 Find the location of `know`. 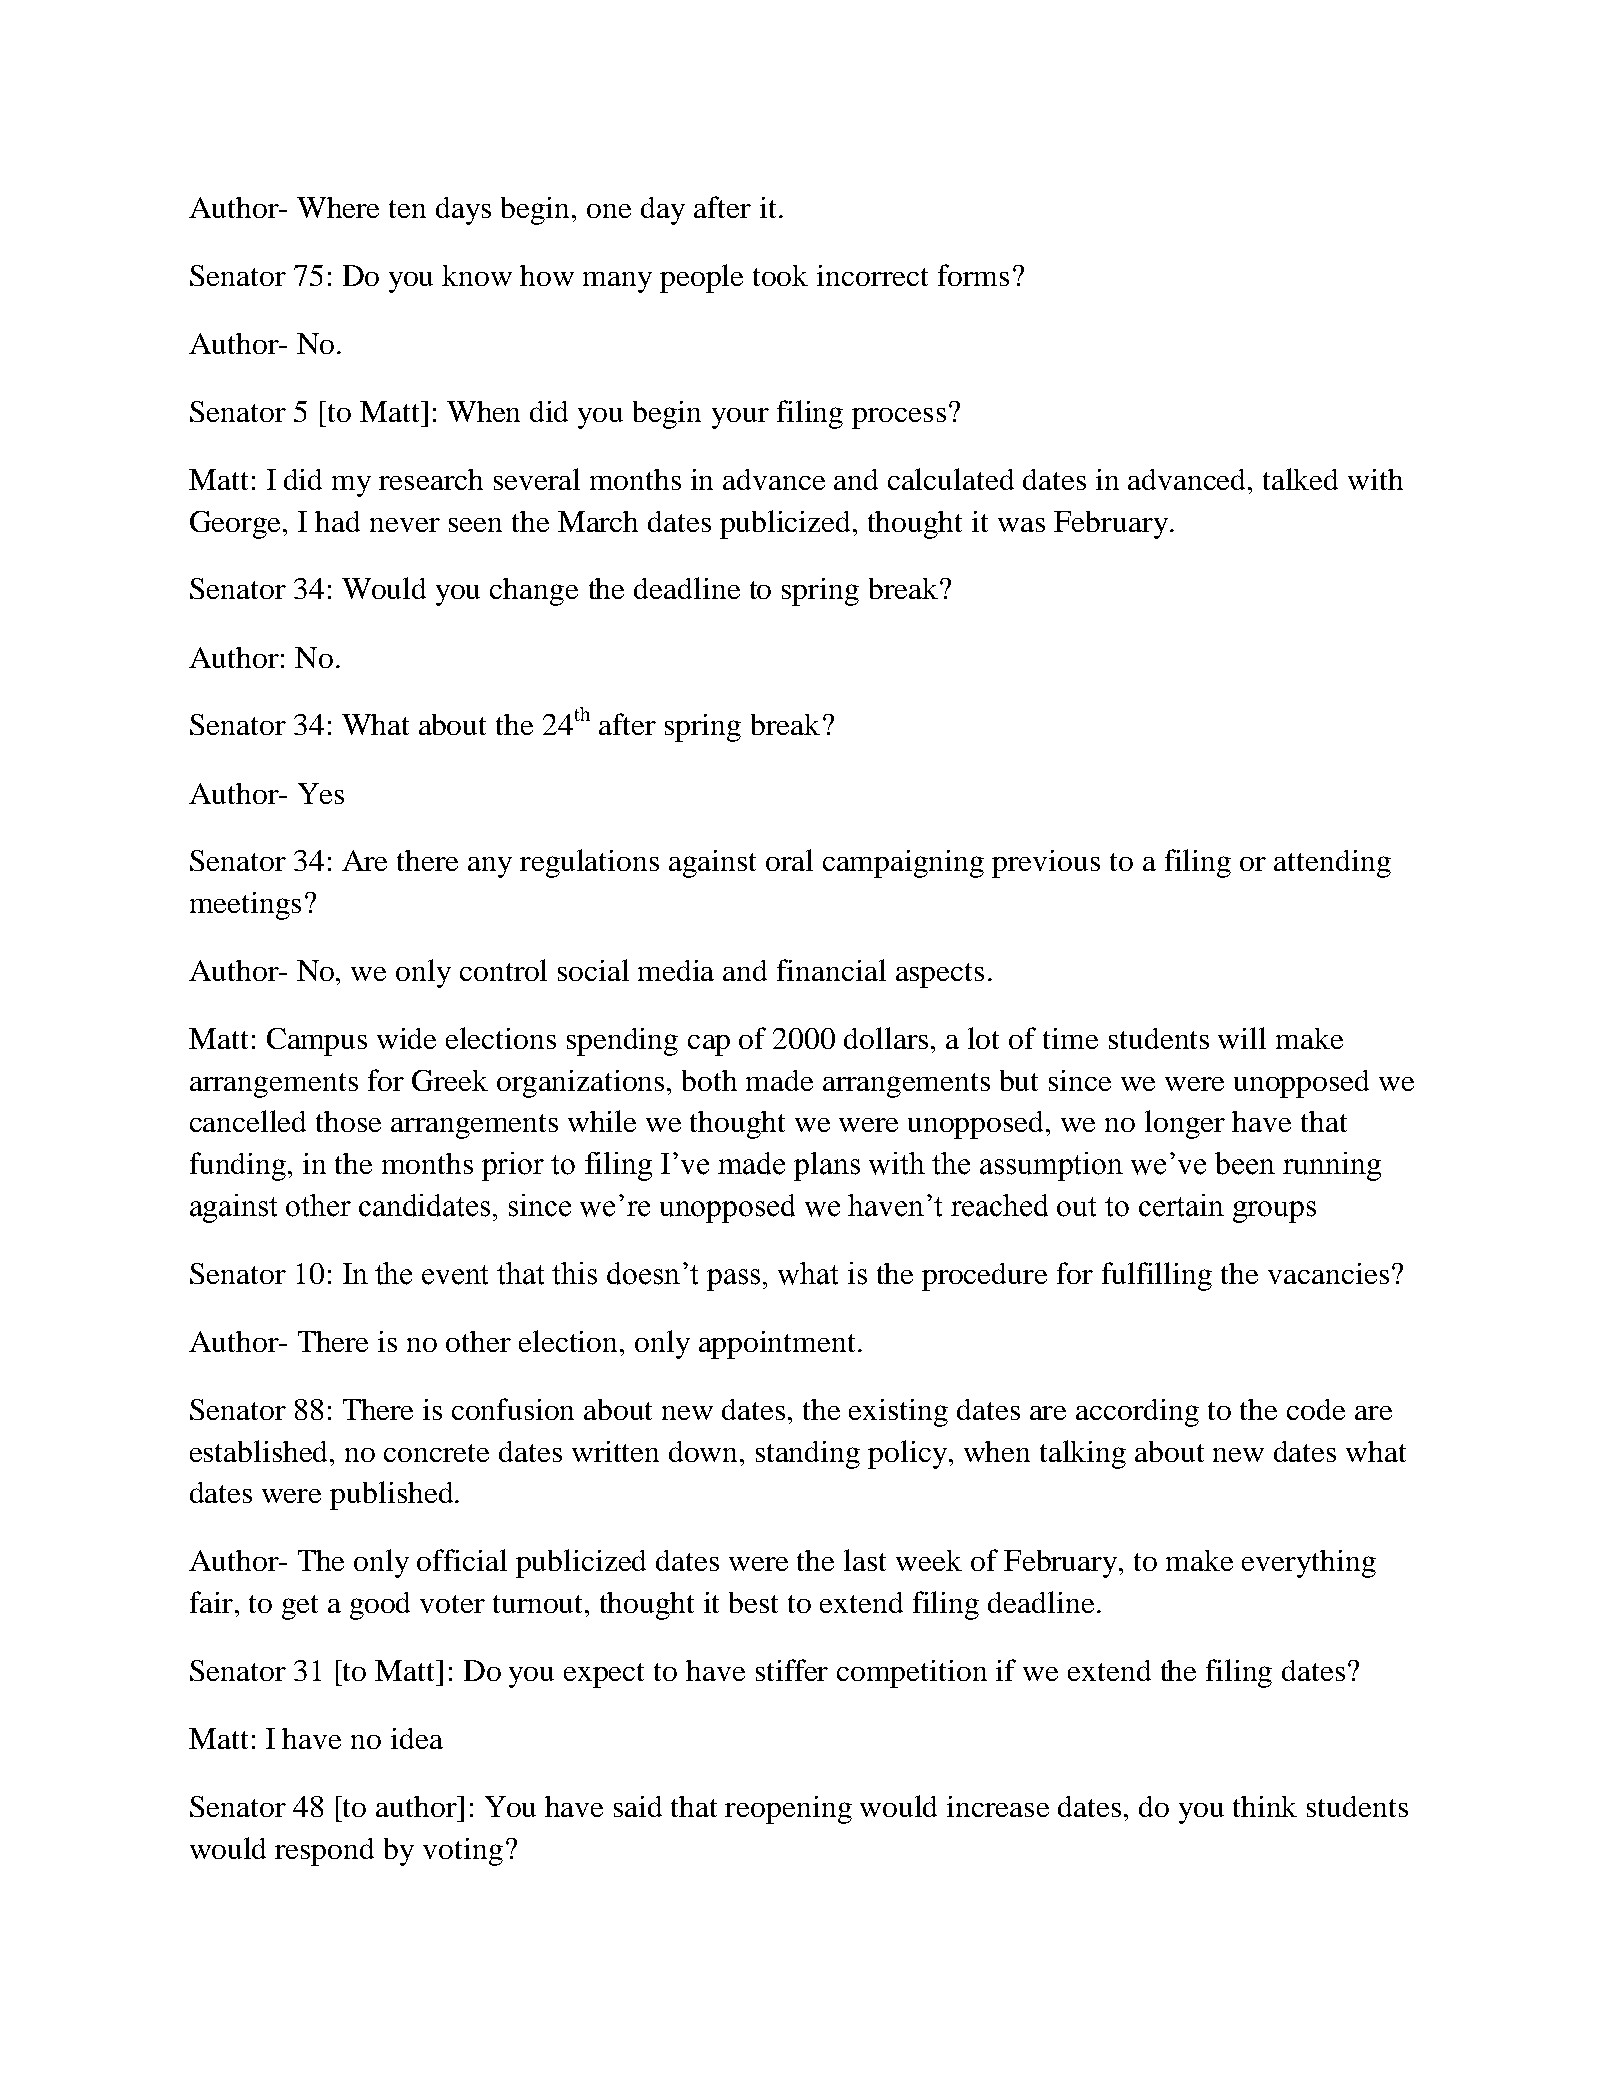

know is located at coordinates (477, 275).
